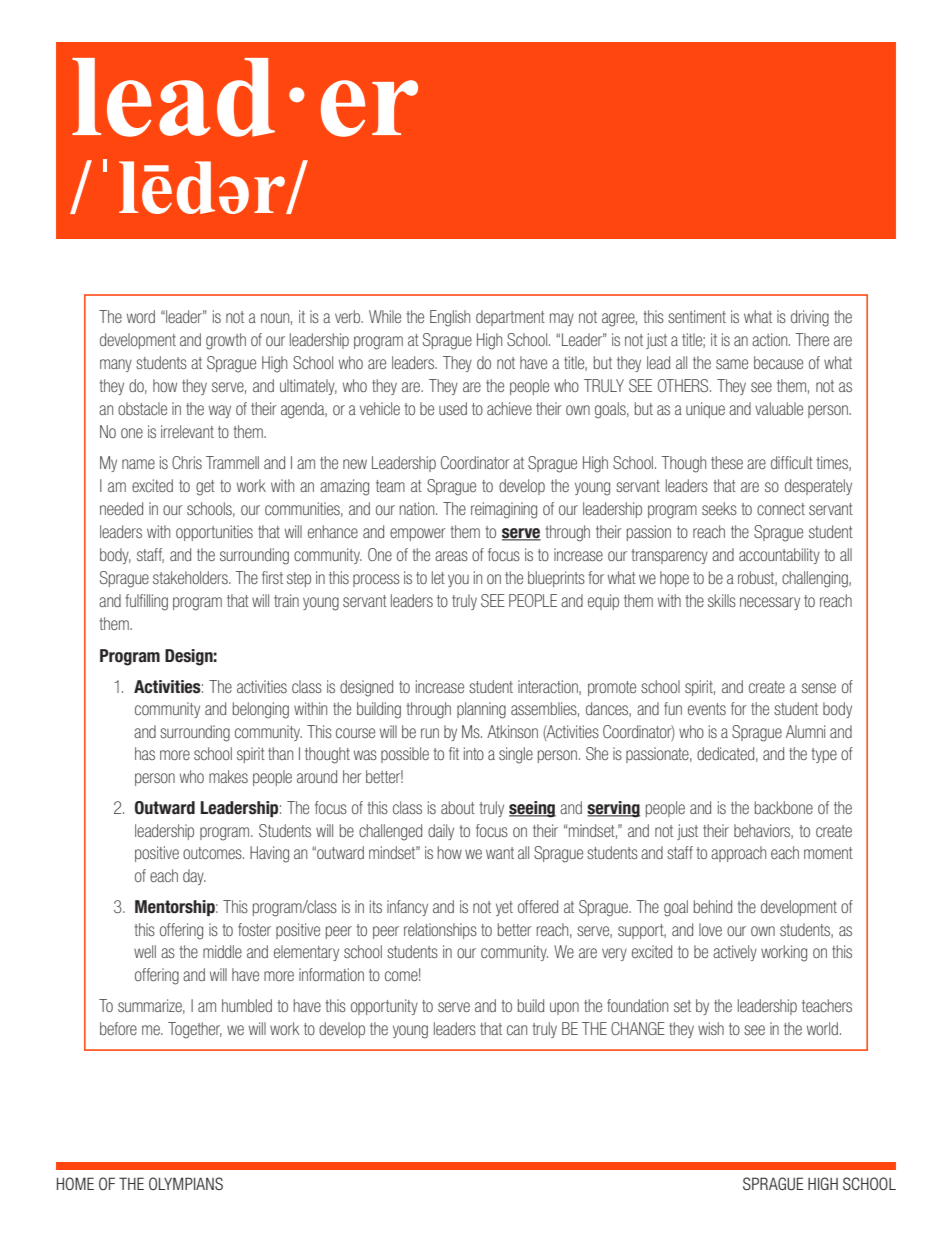  Describe the element at coordinates (451, 556) in the screenshot. I see `areas` at that location.
